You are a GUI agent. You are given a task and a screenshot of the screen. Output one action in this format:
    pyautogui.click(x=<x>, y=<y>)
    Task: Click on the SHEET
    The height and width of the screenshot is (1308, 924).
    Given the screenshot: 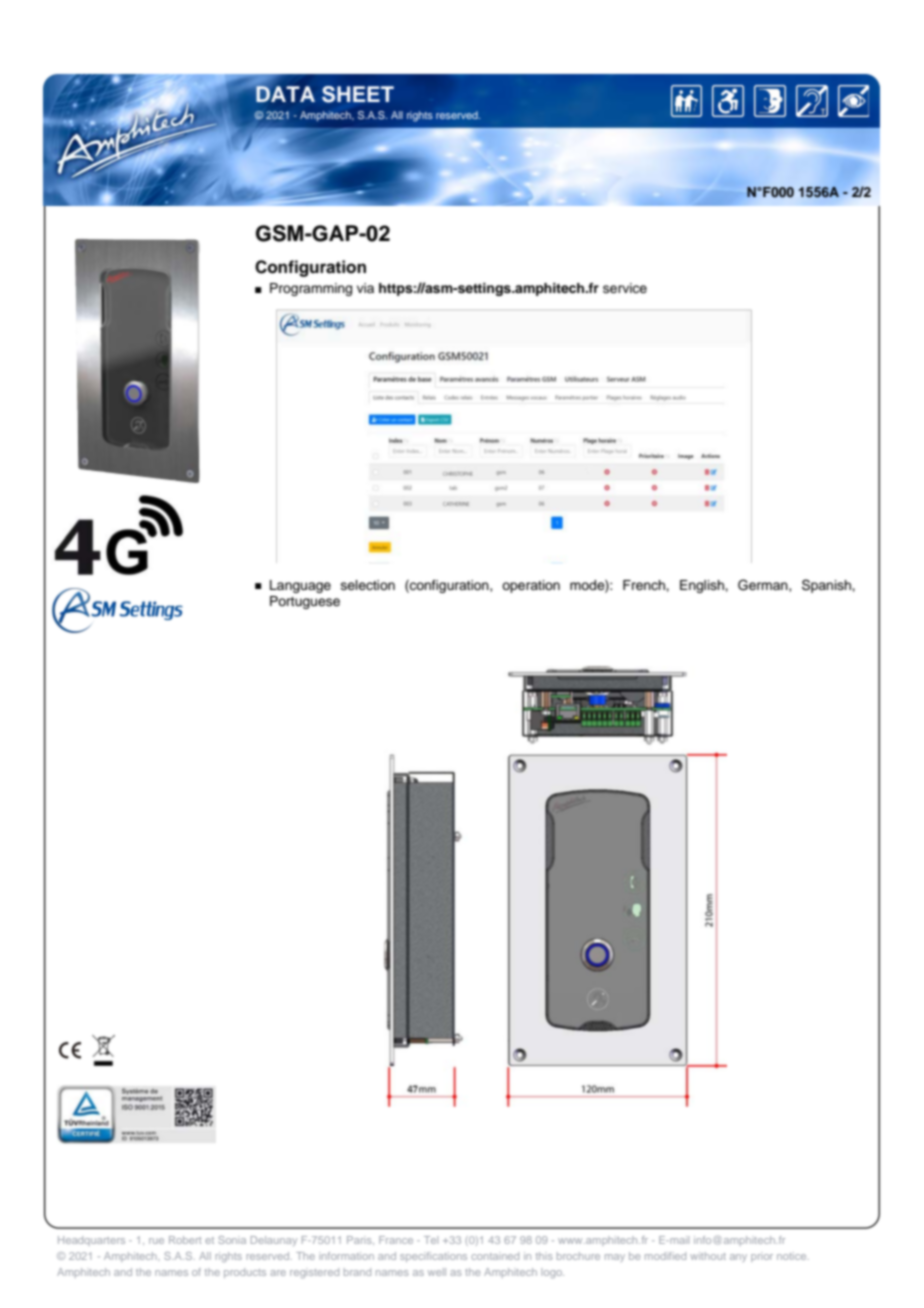 What is the action you would take?
    pyautogui.click(x=358, y=94)
